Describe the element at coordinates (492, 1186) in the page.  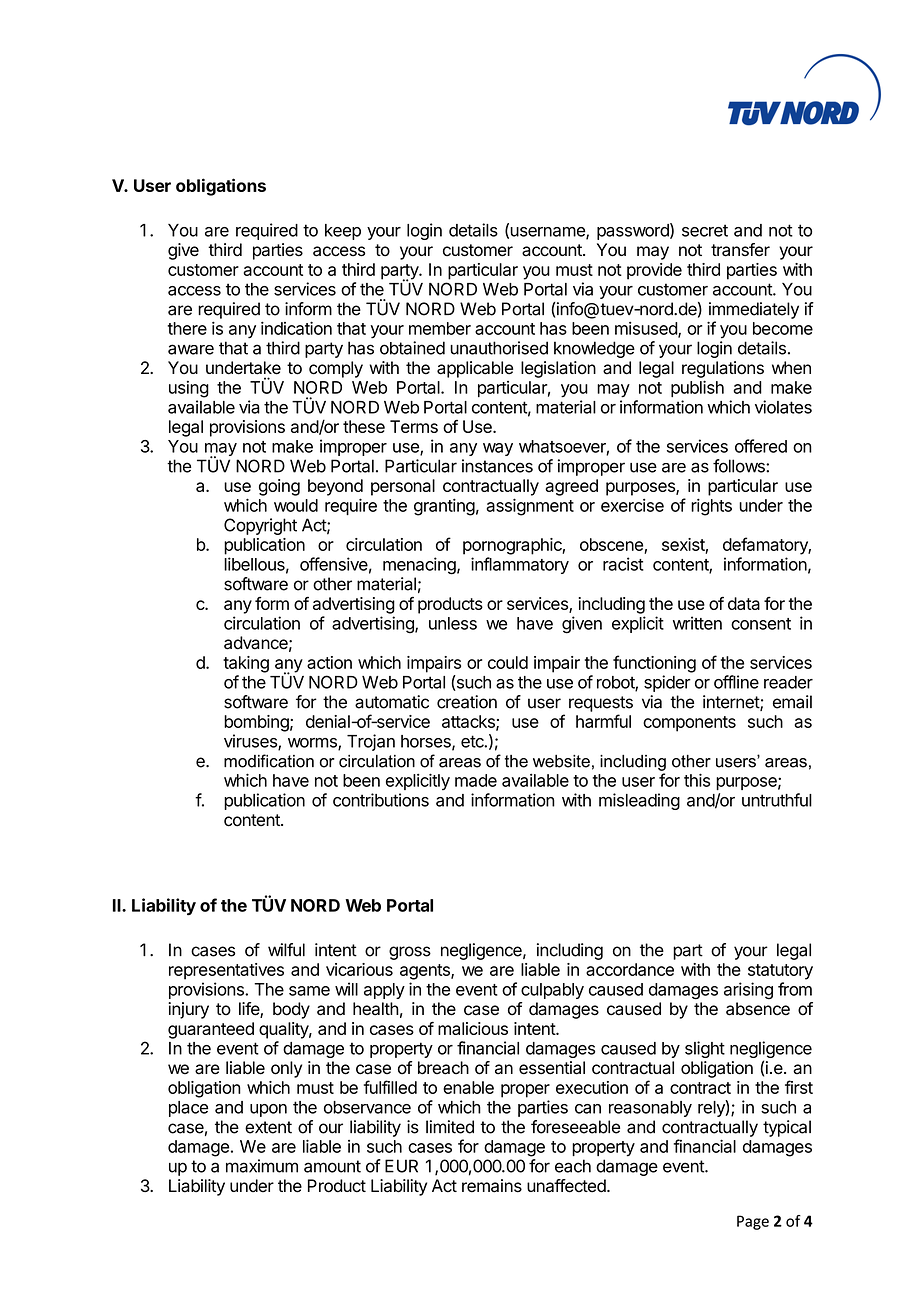
I see `remains` at that location.
